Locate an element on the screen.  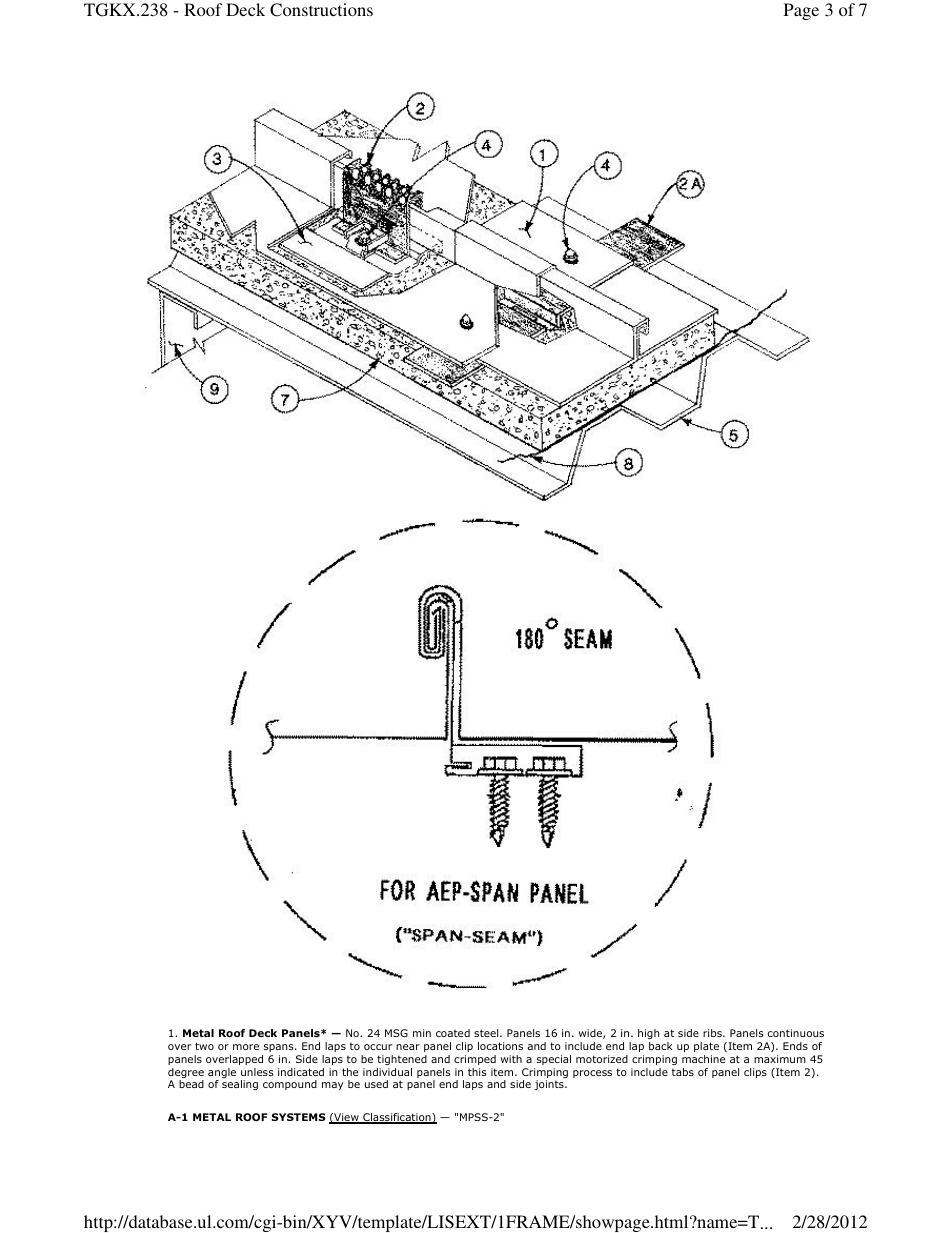
continuous is located at coordinates (796, 1033).
